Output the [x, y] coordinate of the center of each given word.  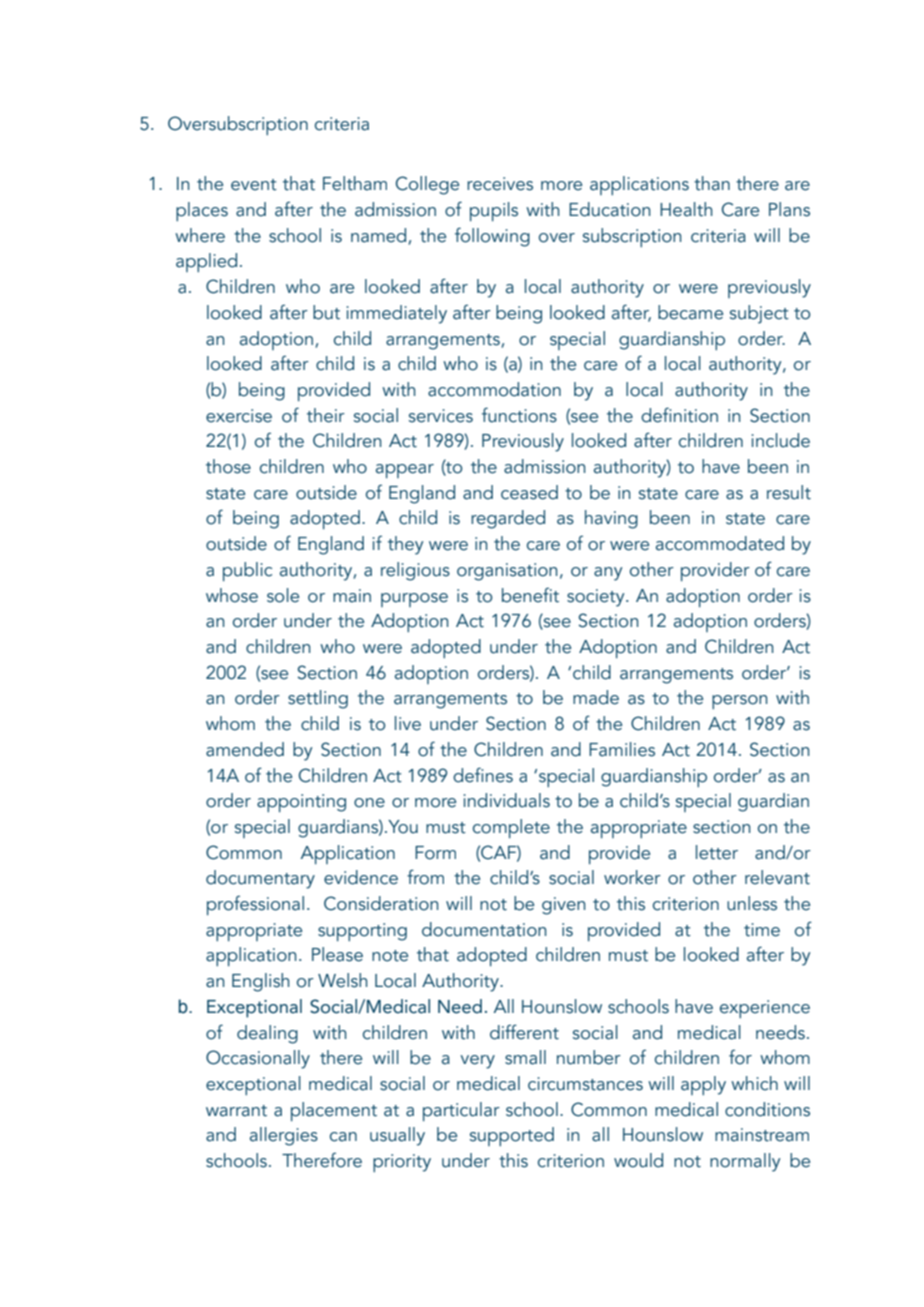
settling [318, 699]
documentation [484, 929]
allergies [284, 1136]
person [740, 702]
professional [255, 905]
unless [752, 903]
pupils [494, 211]
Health [686, 209]
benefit [530, 595]
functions [519, 415]
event [254, 185]
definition [679, 415]
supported [512, 1136]
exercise [239, 416]
